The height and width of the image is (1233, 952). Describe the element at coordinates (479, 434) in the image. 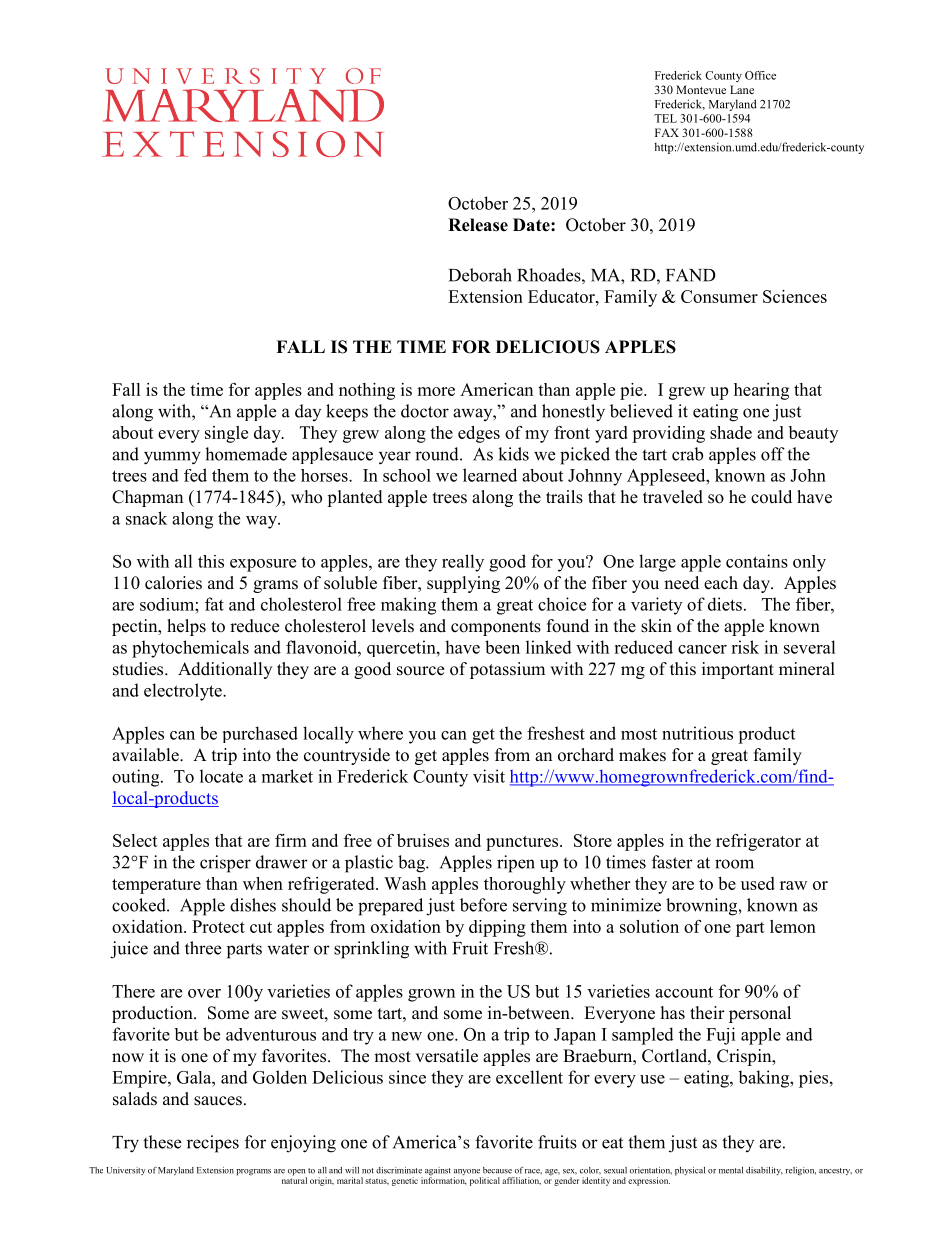

I see `edges` at that location.
